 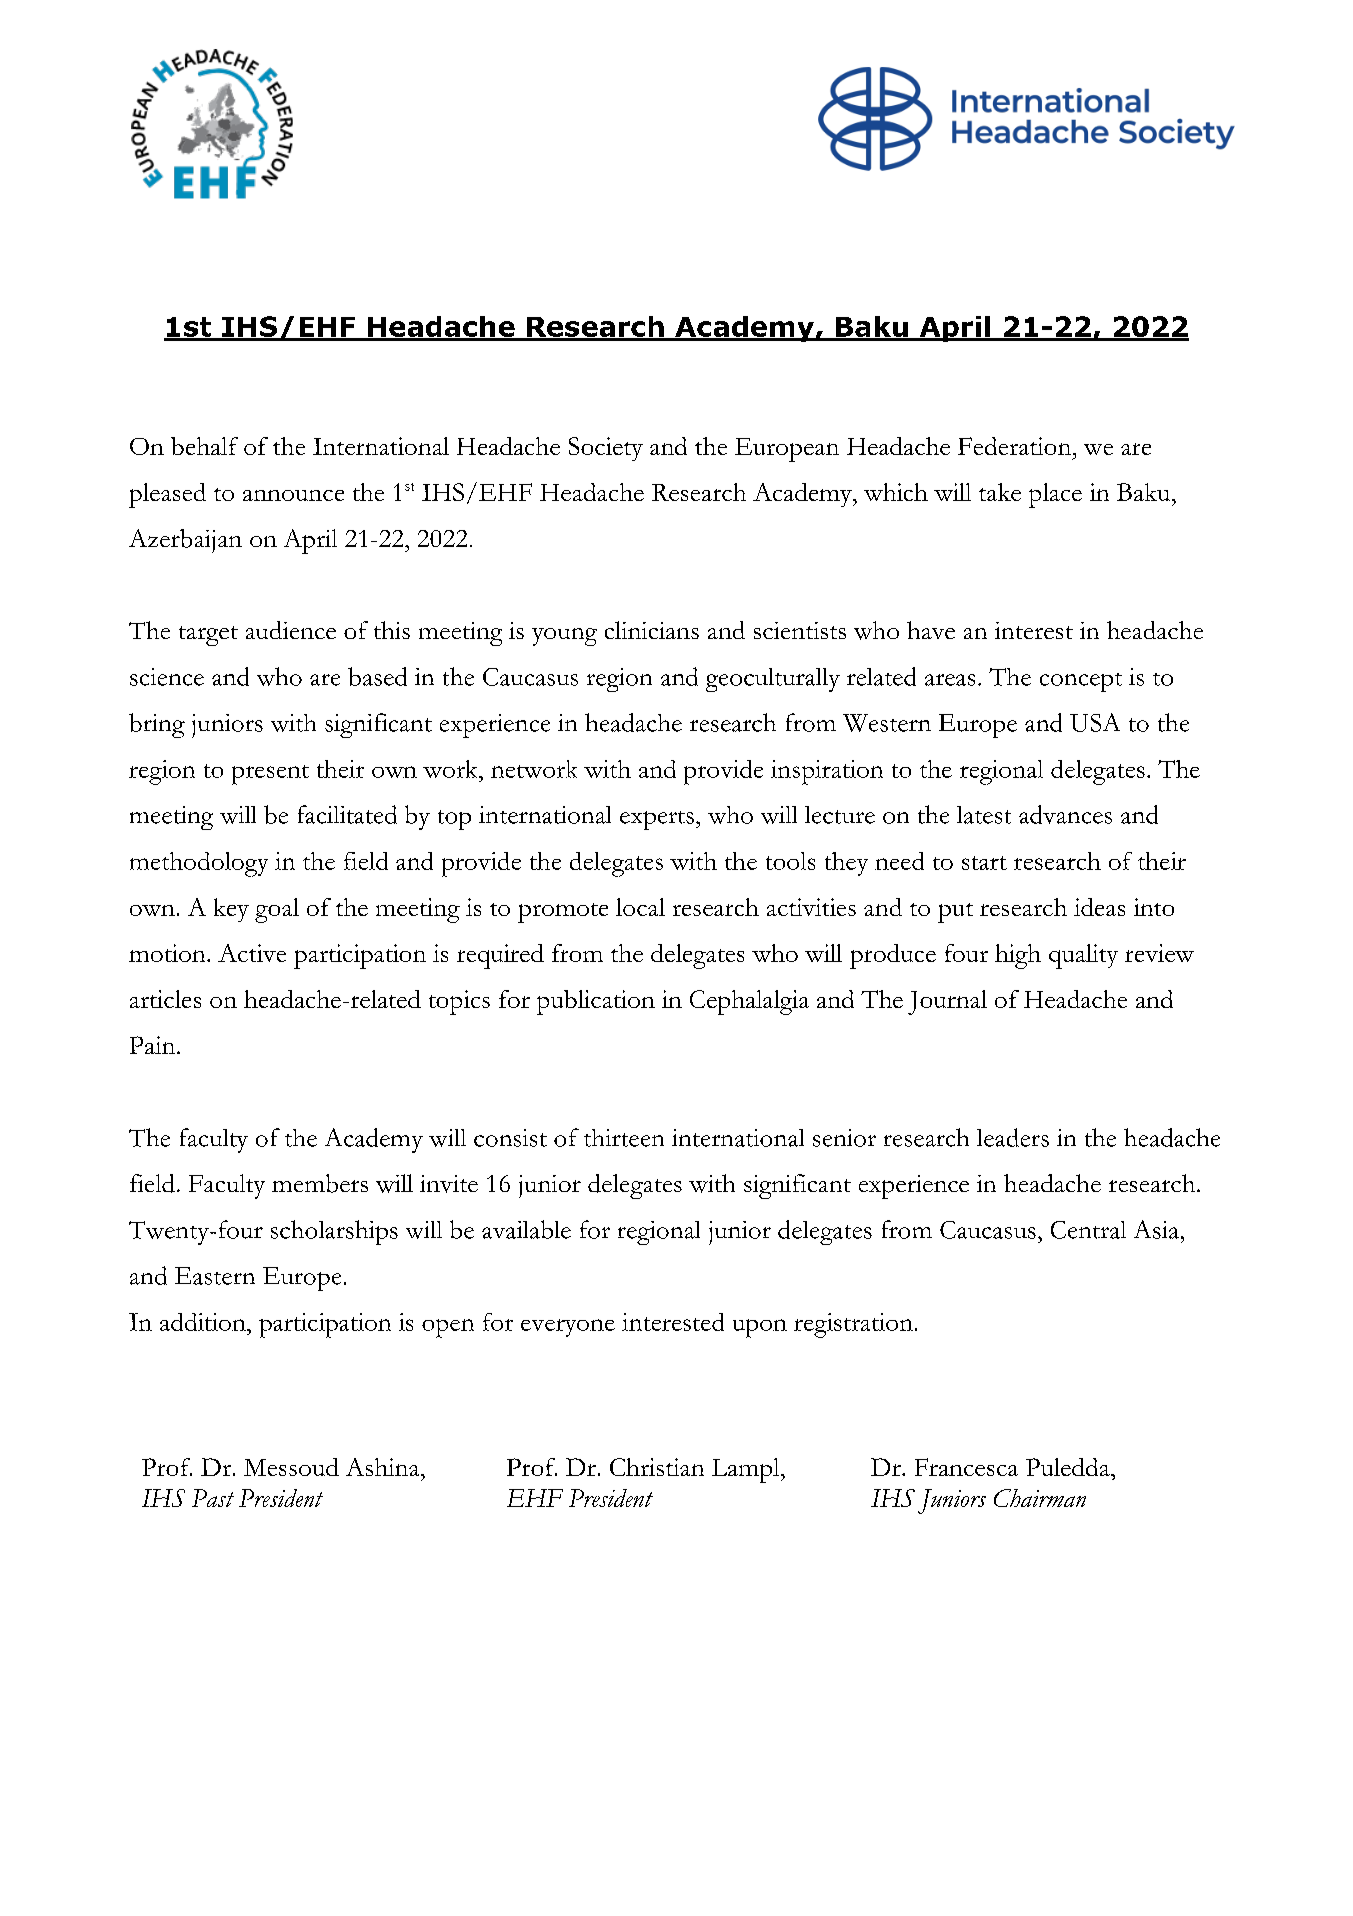 I want to click on place, so click(x=1055, y=495).
